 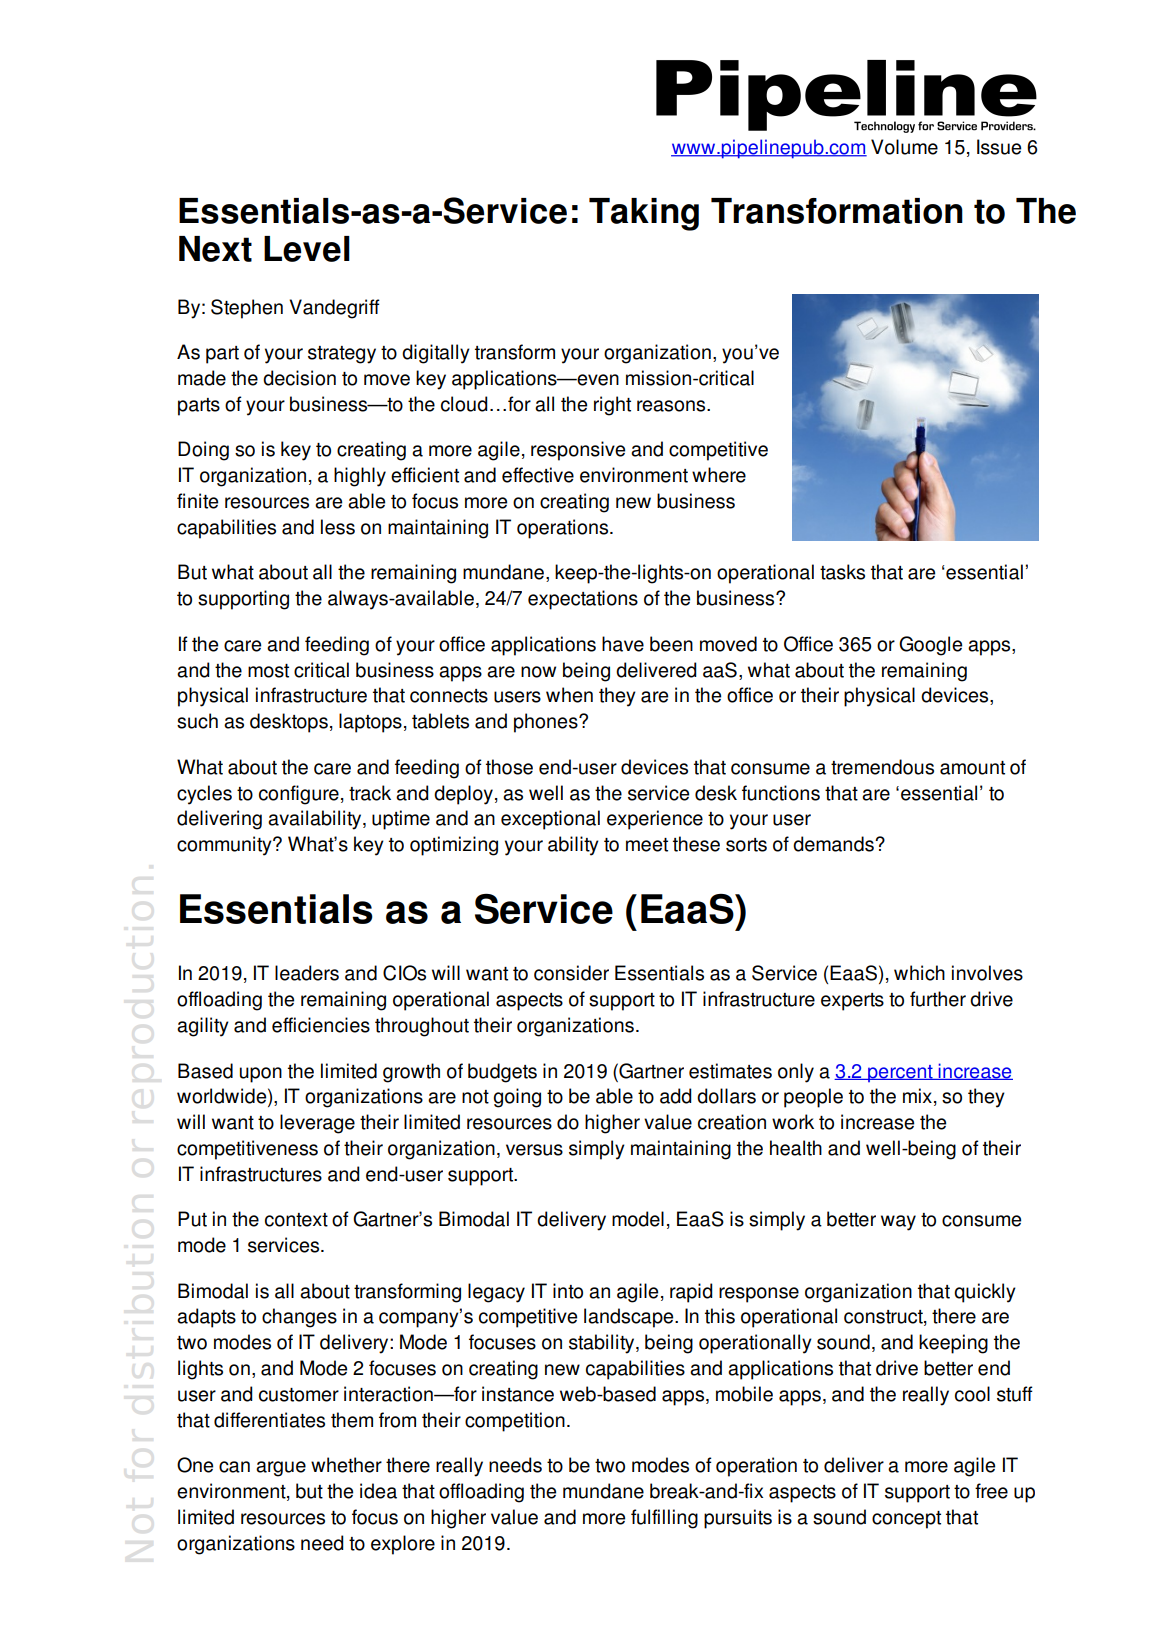 I want to click on Volume, so click(x=904, y=147).
